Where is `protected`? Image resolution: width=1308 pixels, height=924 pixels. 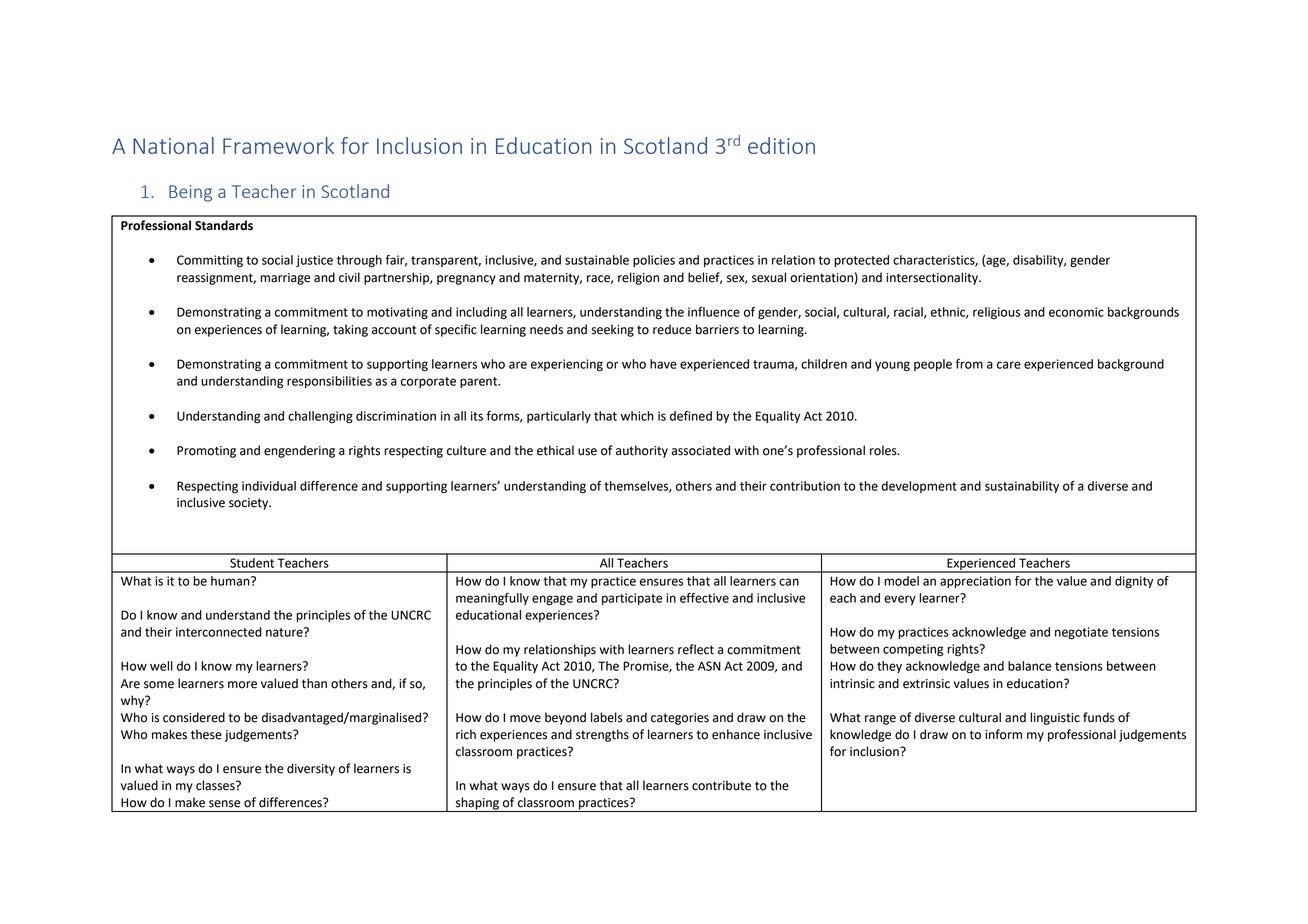 protected is located at coordinates (861, 261).
